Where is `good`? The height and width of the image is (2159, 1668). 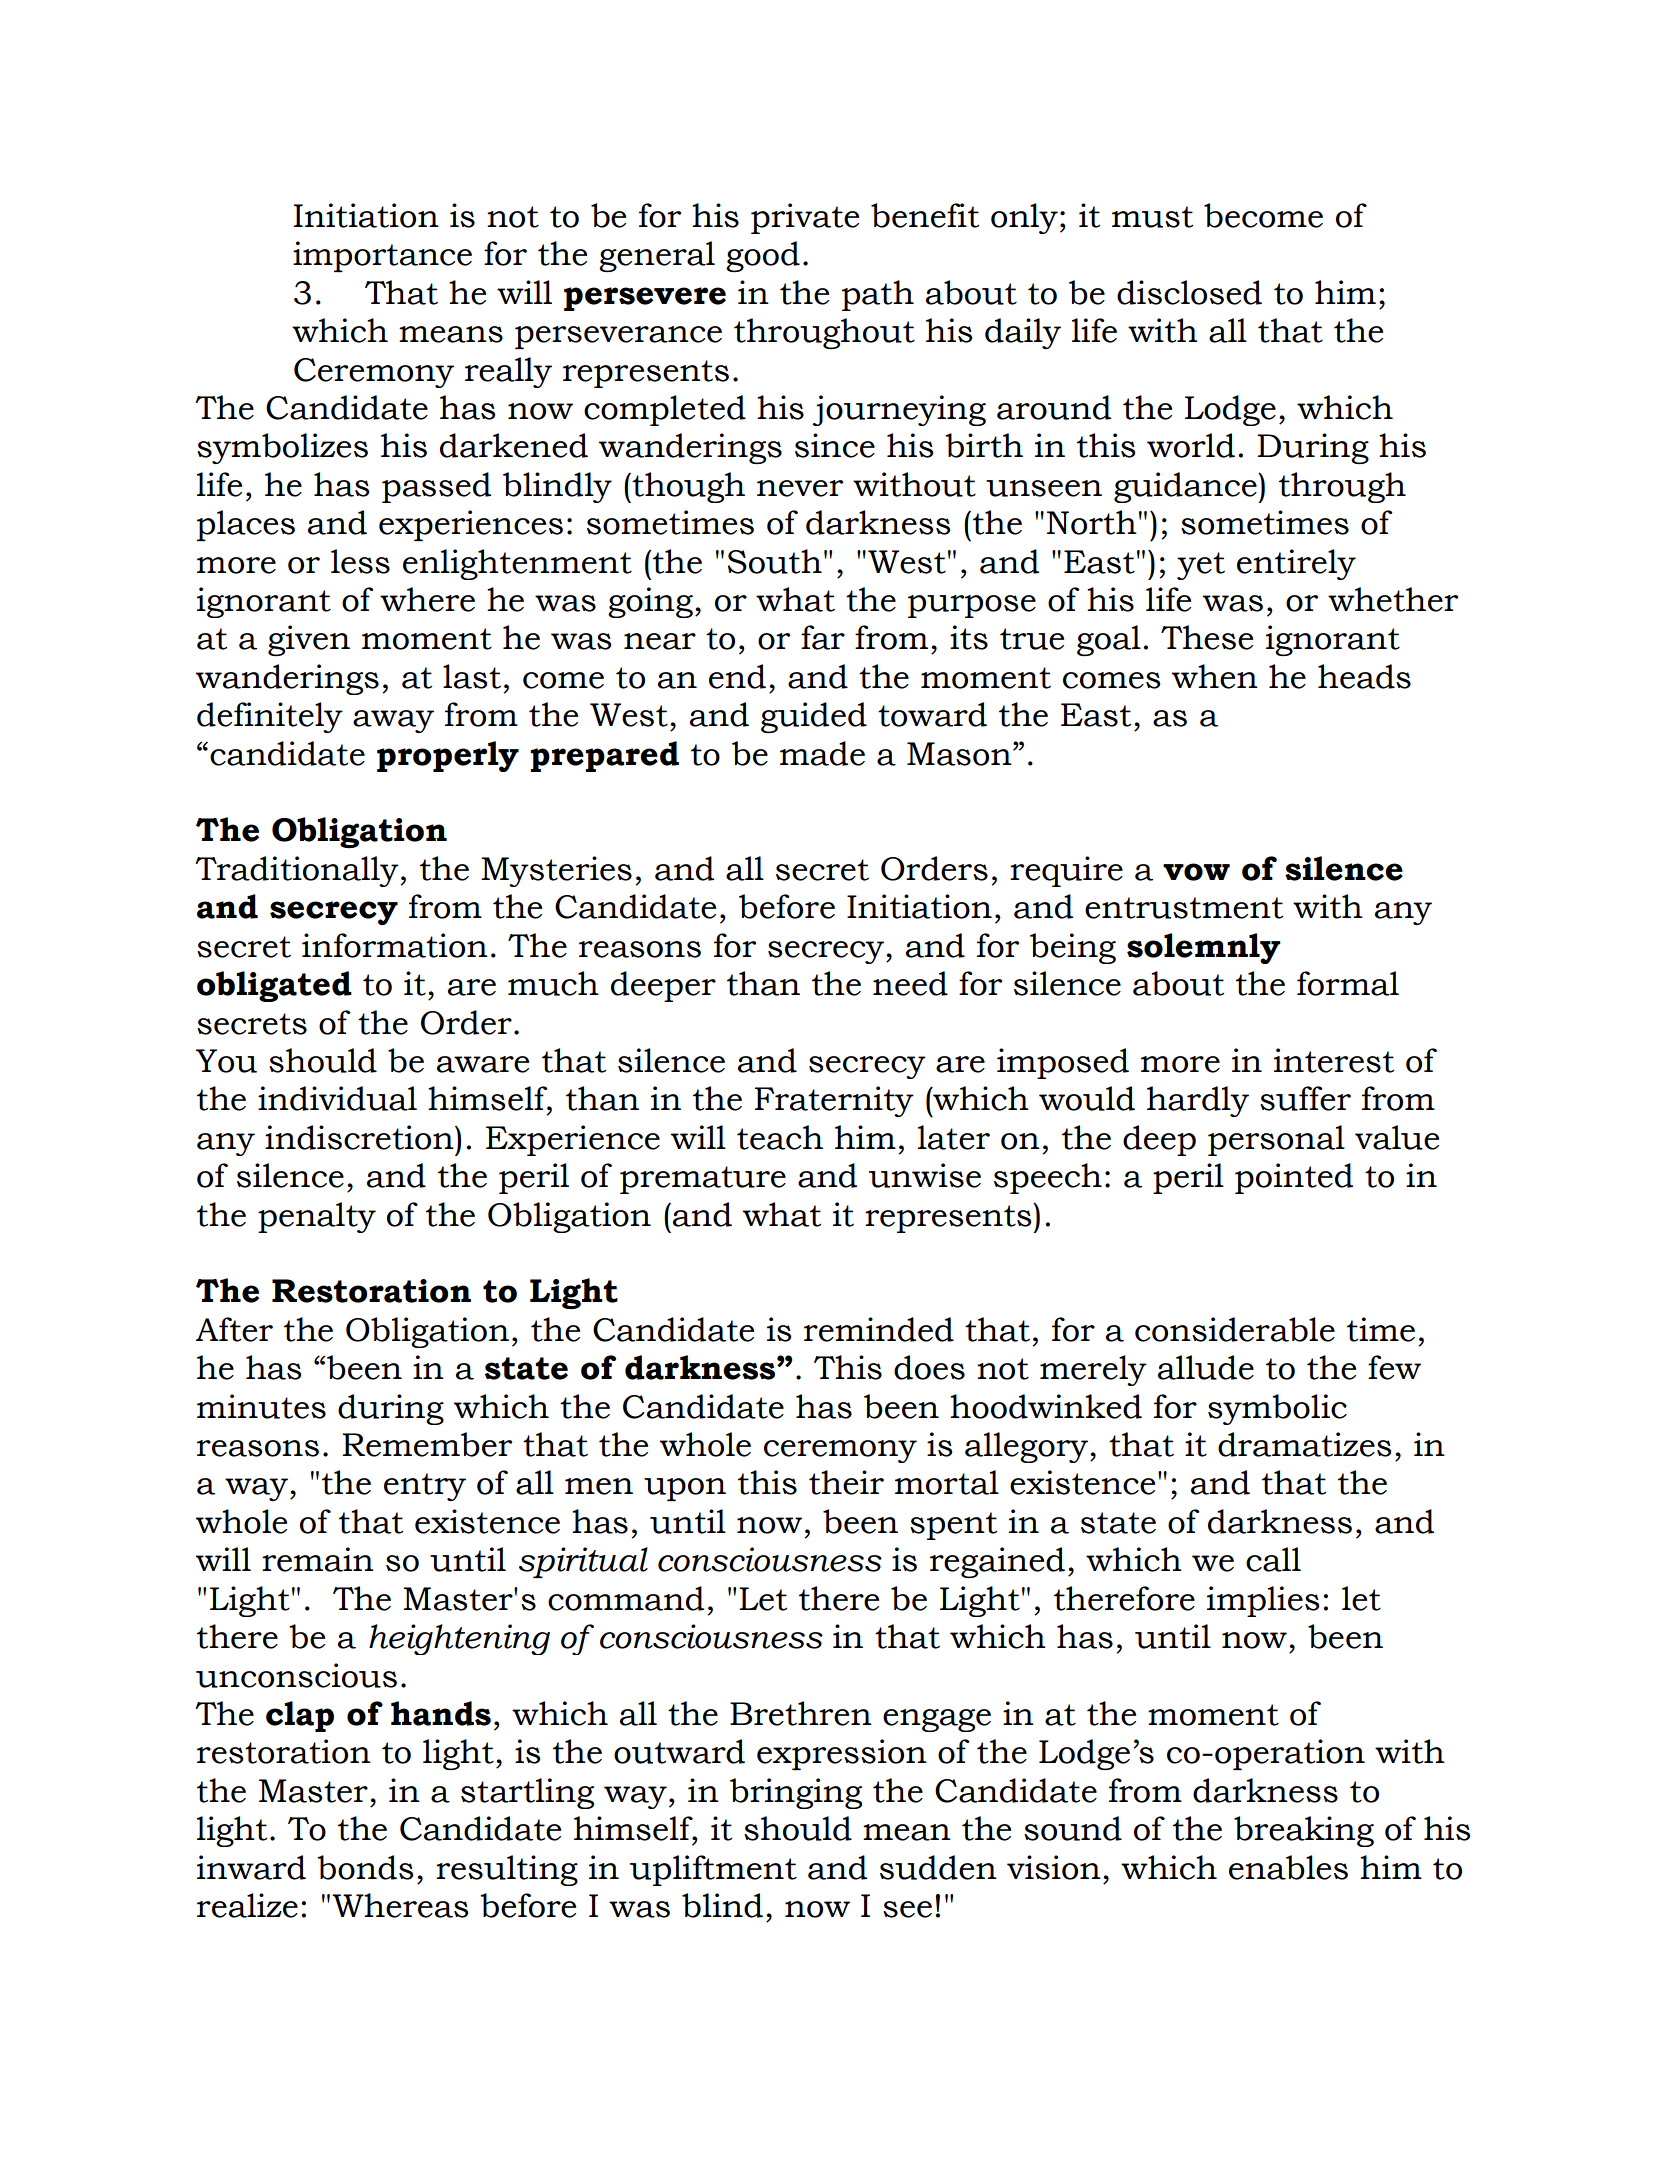 good is located at coordinates (763, 256).
